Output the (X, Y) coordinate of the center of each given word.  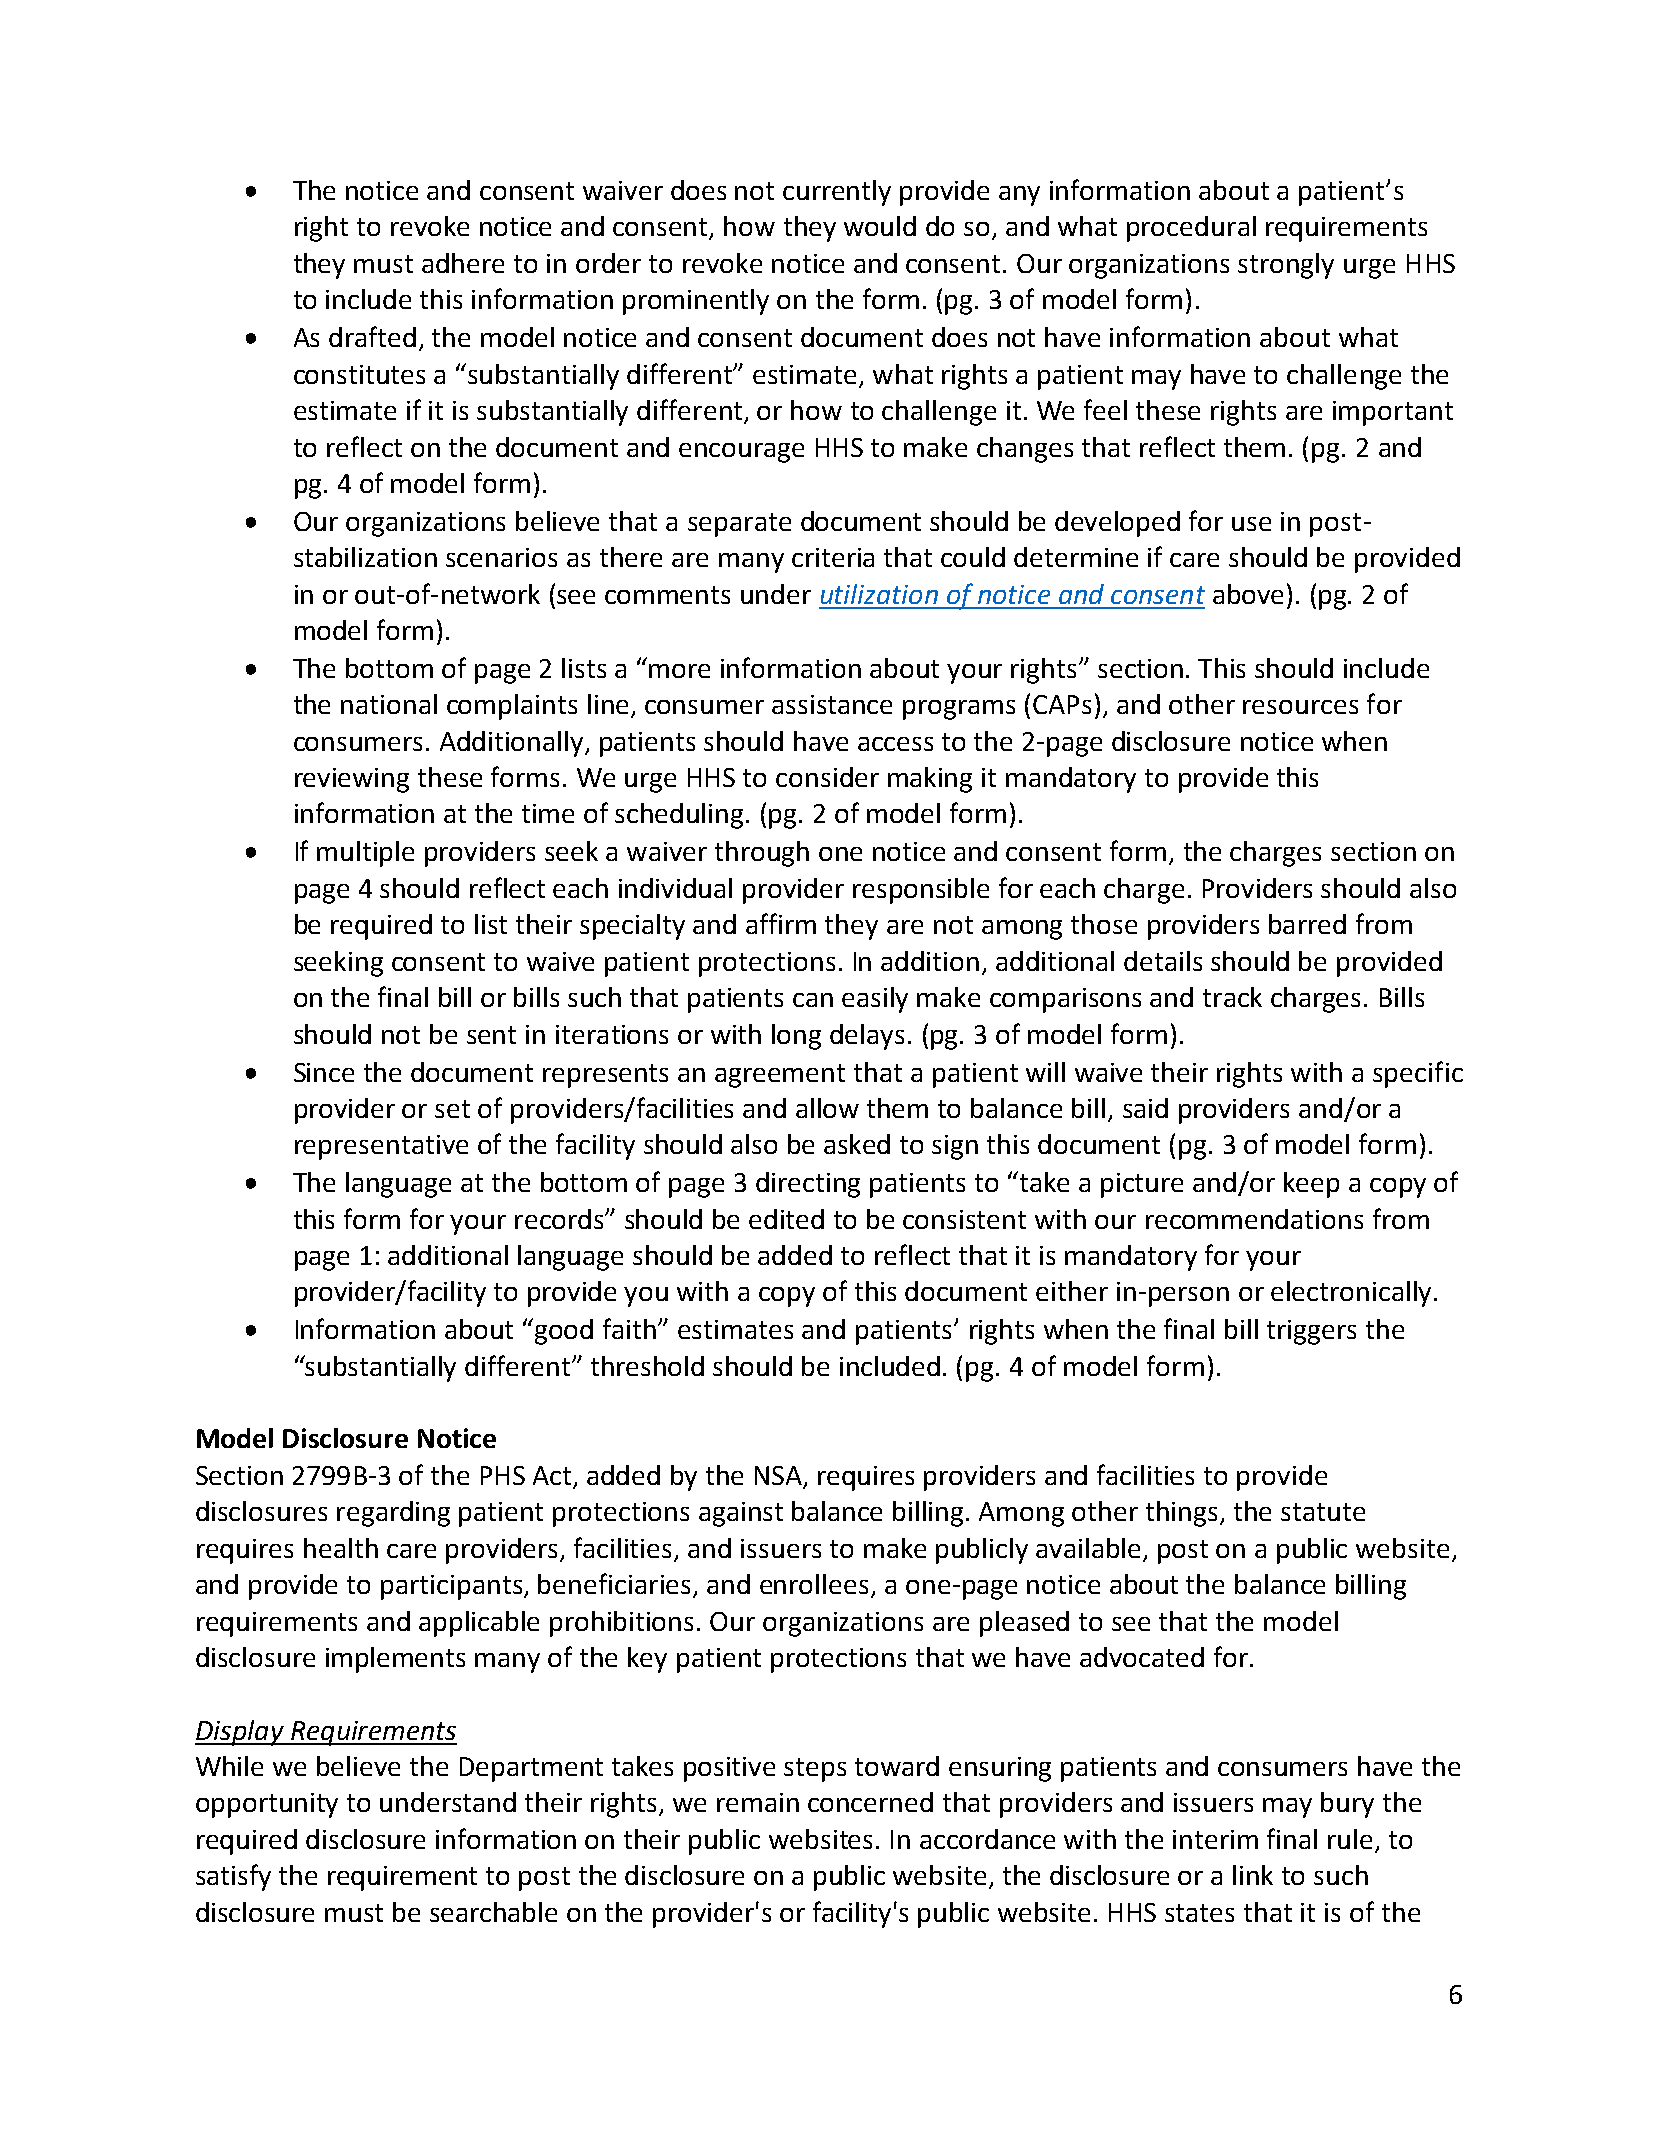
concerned (870, 1802)
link (1253, 1875)
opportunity (267, 1805)
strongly (1286, 266)
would (880, 226)
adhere (463, 263)
